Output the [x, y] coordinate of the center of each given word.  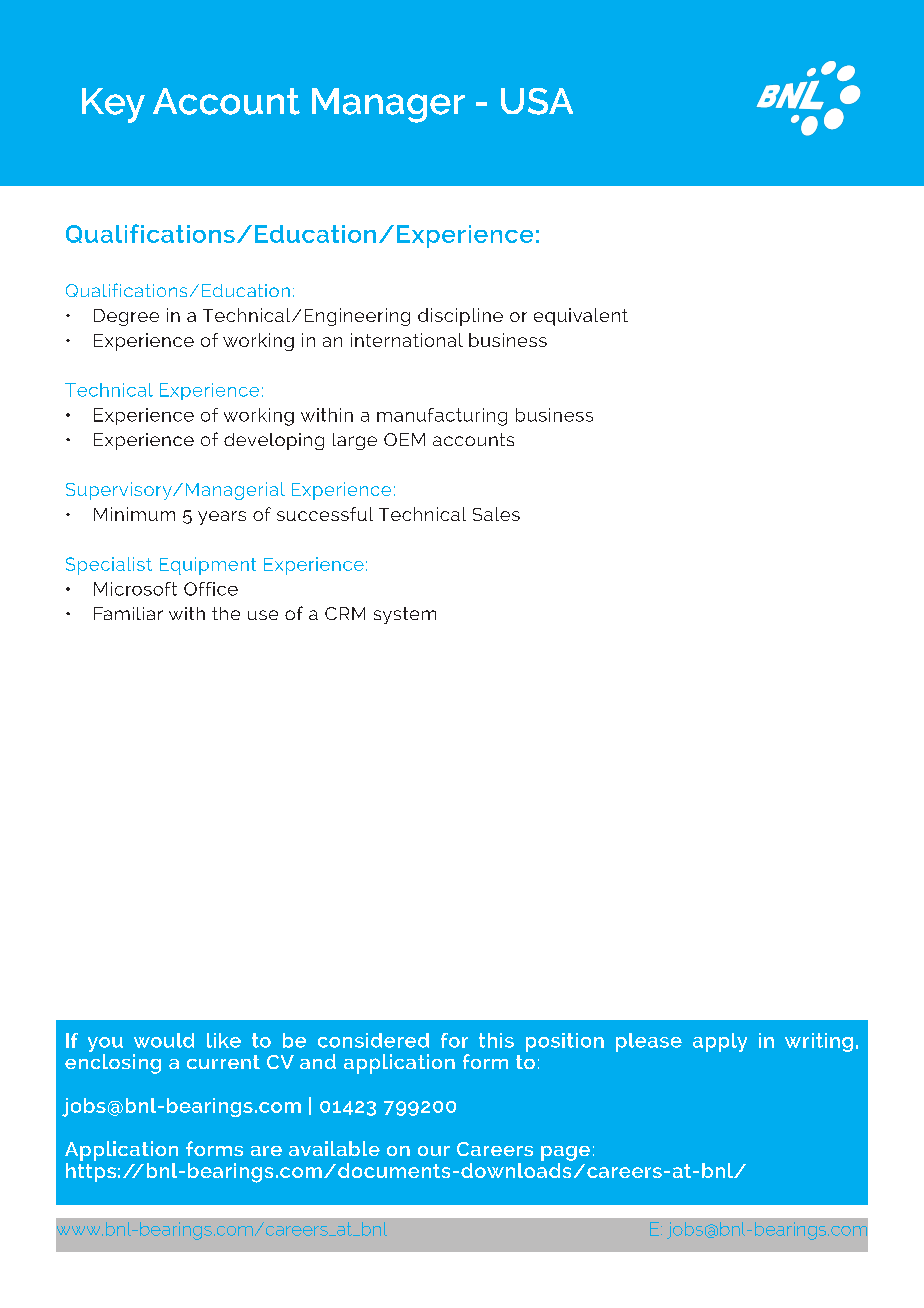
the [226, 613]
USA [537, 101]
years [222, 518]
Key [113, 105]
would [164, 1040]
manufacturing [442, 417]
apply [720, 1042]
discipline [460, 317]
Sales [496, 514]
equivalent [581, 317]
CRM [345, 613]
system [405, 615]
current [223, 1062]
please [649, 1042]
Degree [126, 317]
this [496, 1040]
